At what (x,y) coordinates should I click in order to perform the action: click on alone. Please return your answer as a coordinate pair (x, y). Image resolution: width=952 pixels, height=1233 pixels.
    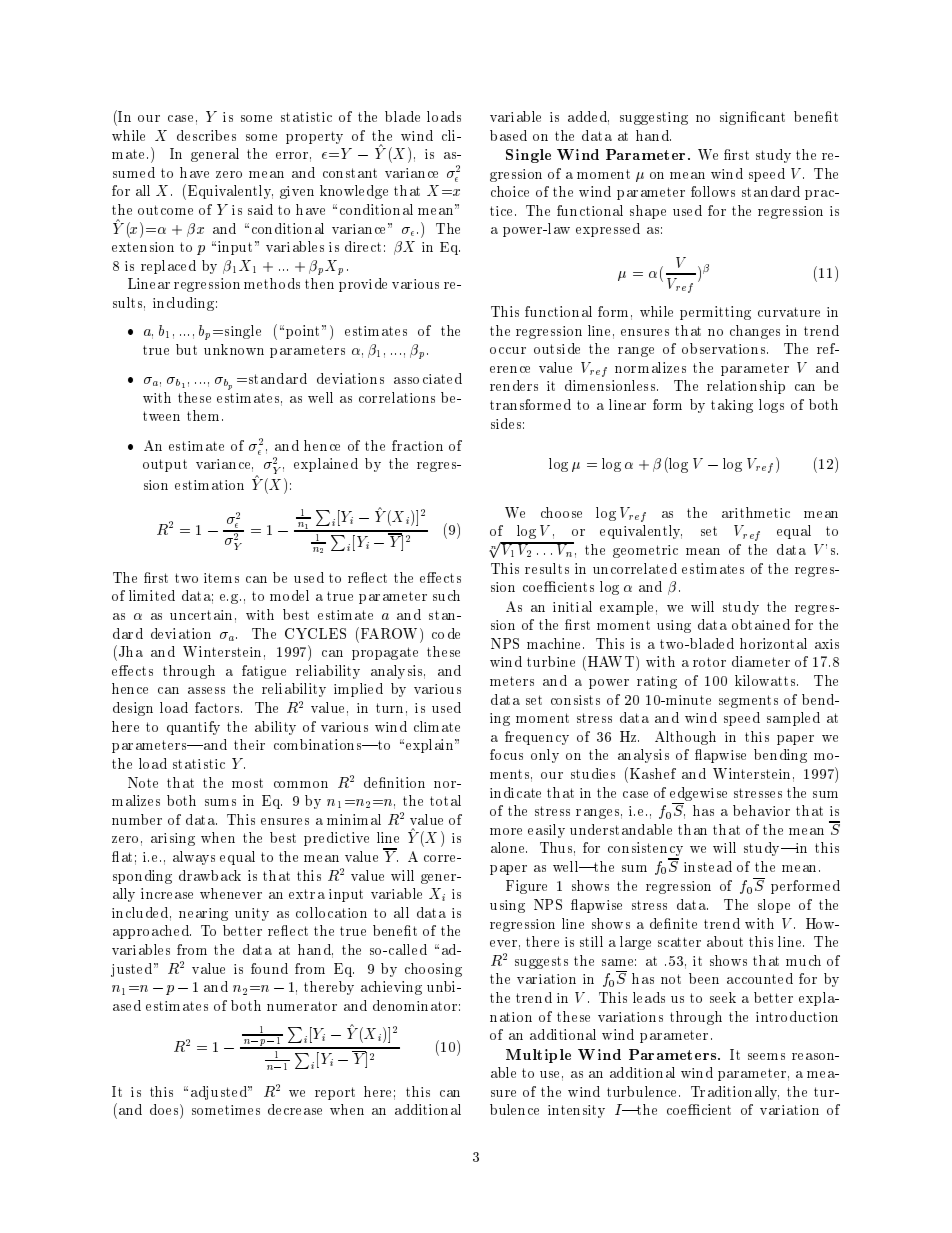
    Looking at the image, I should click on (509, 847).
